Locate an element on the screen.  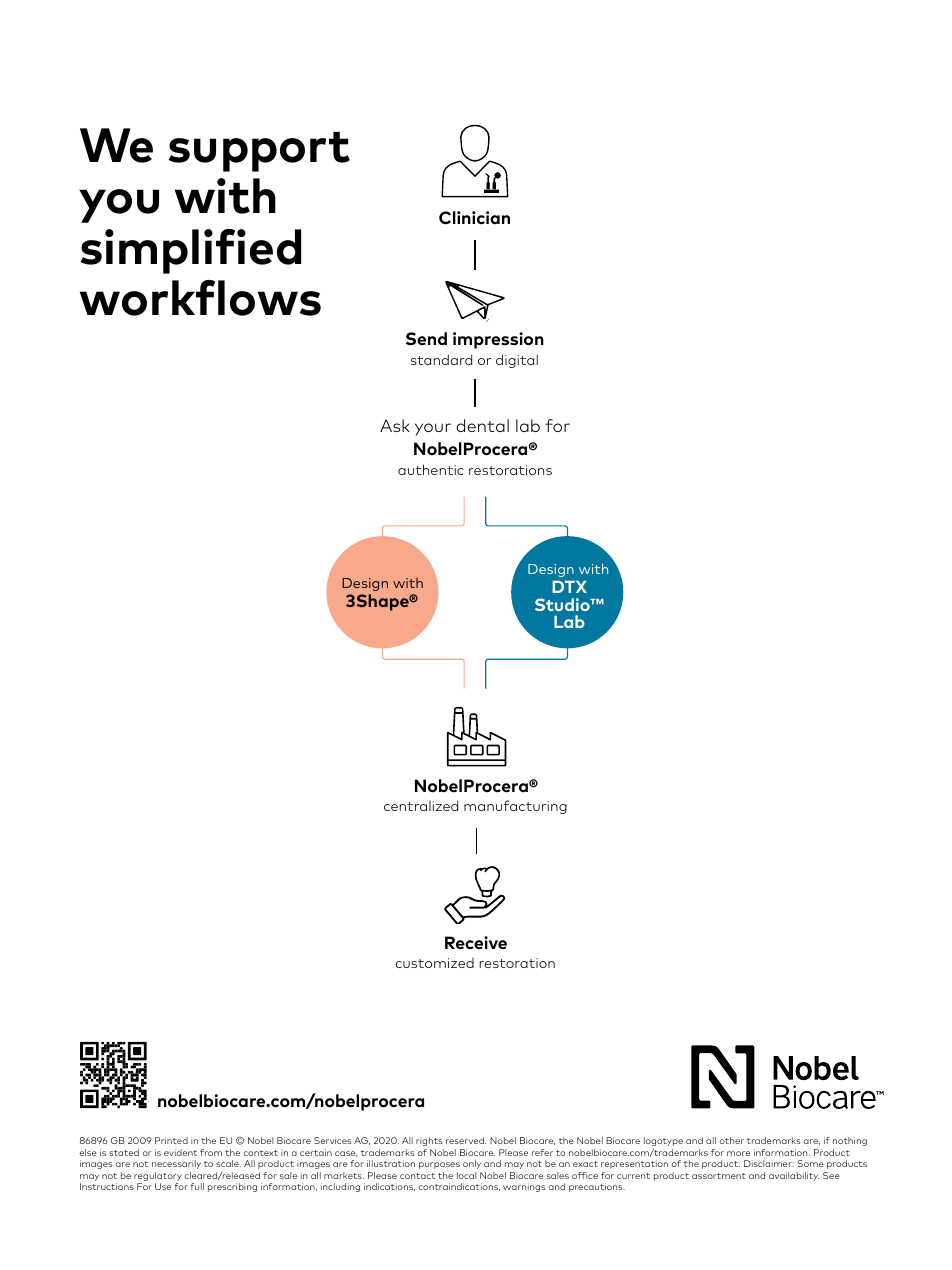
other is located at coordinates (732, 1140).
